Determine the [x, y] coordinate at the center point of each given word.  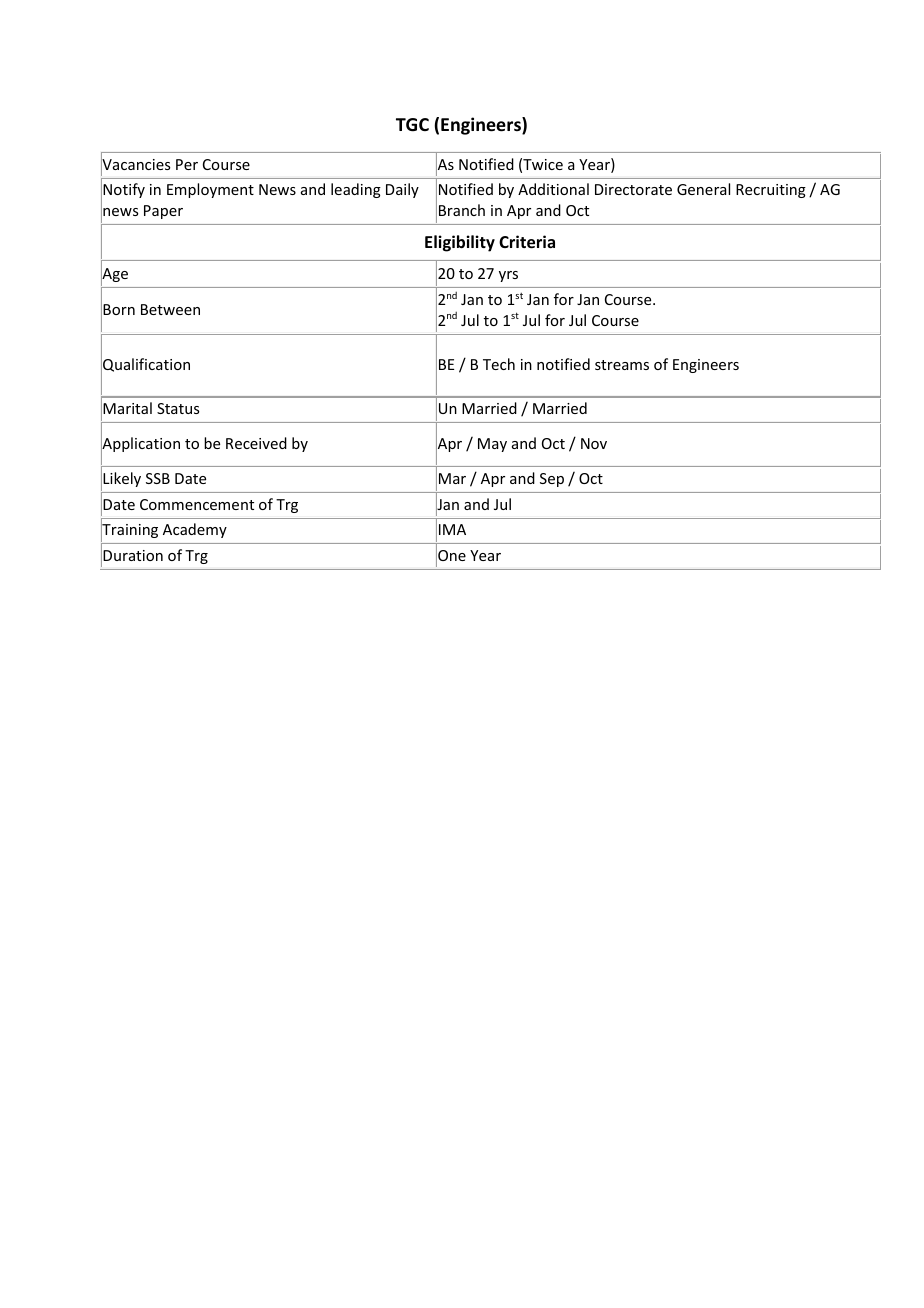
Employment [210, 190]
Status [178, 408]
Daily [402, 190]
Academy [195, 530]
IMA [452, 529]
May [492, 445]
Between [170, 309]
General [703, 189]
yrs [508, 276]
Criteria [527, 242]
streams [622, 365]
